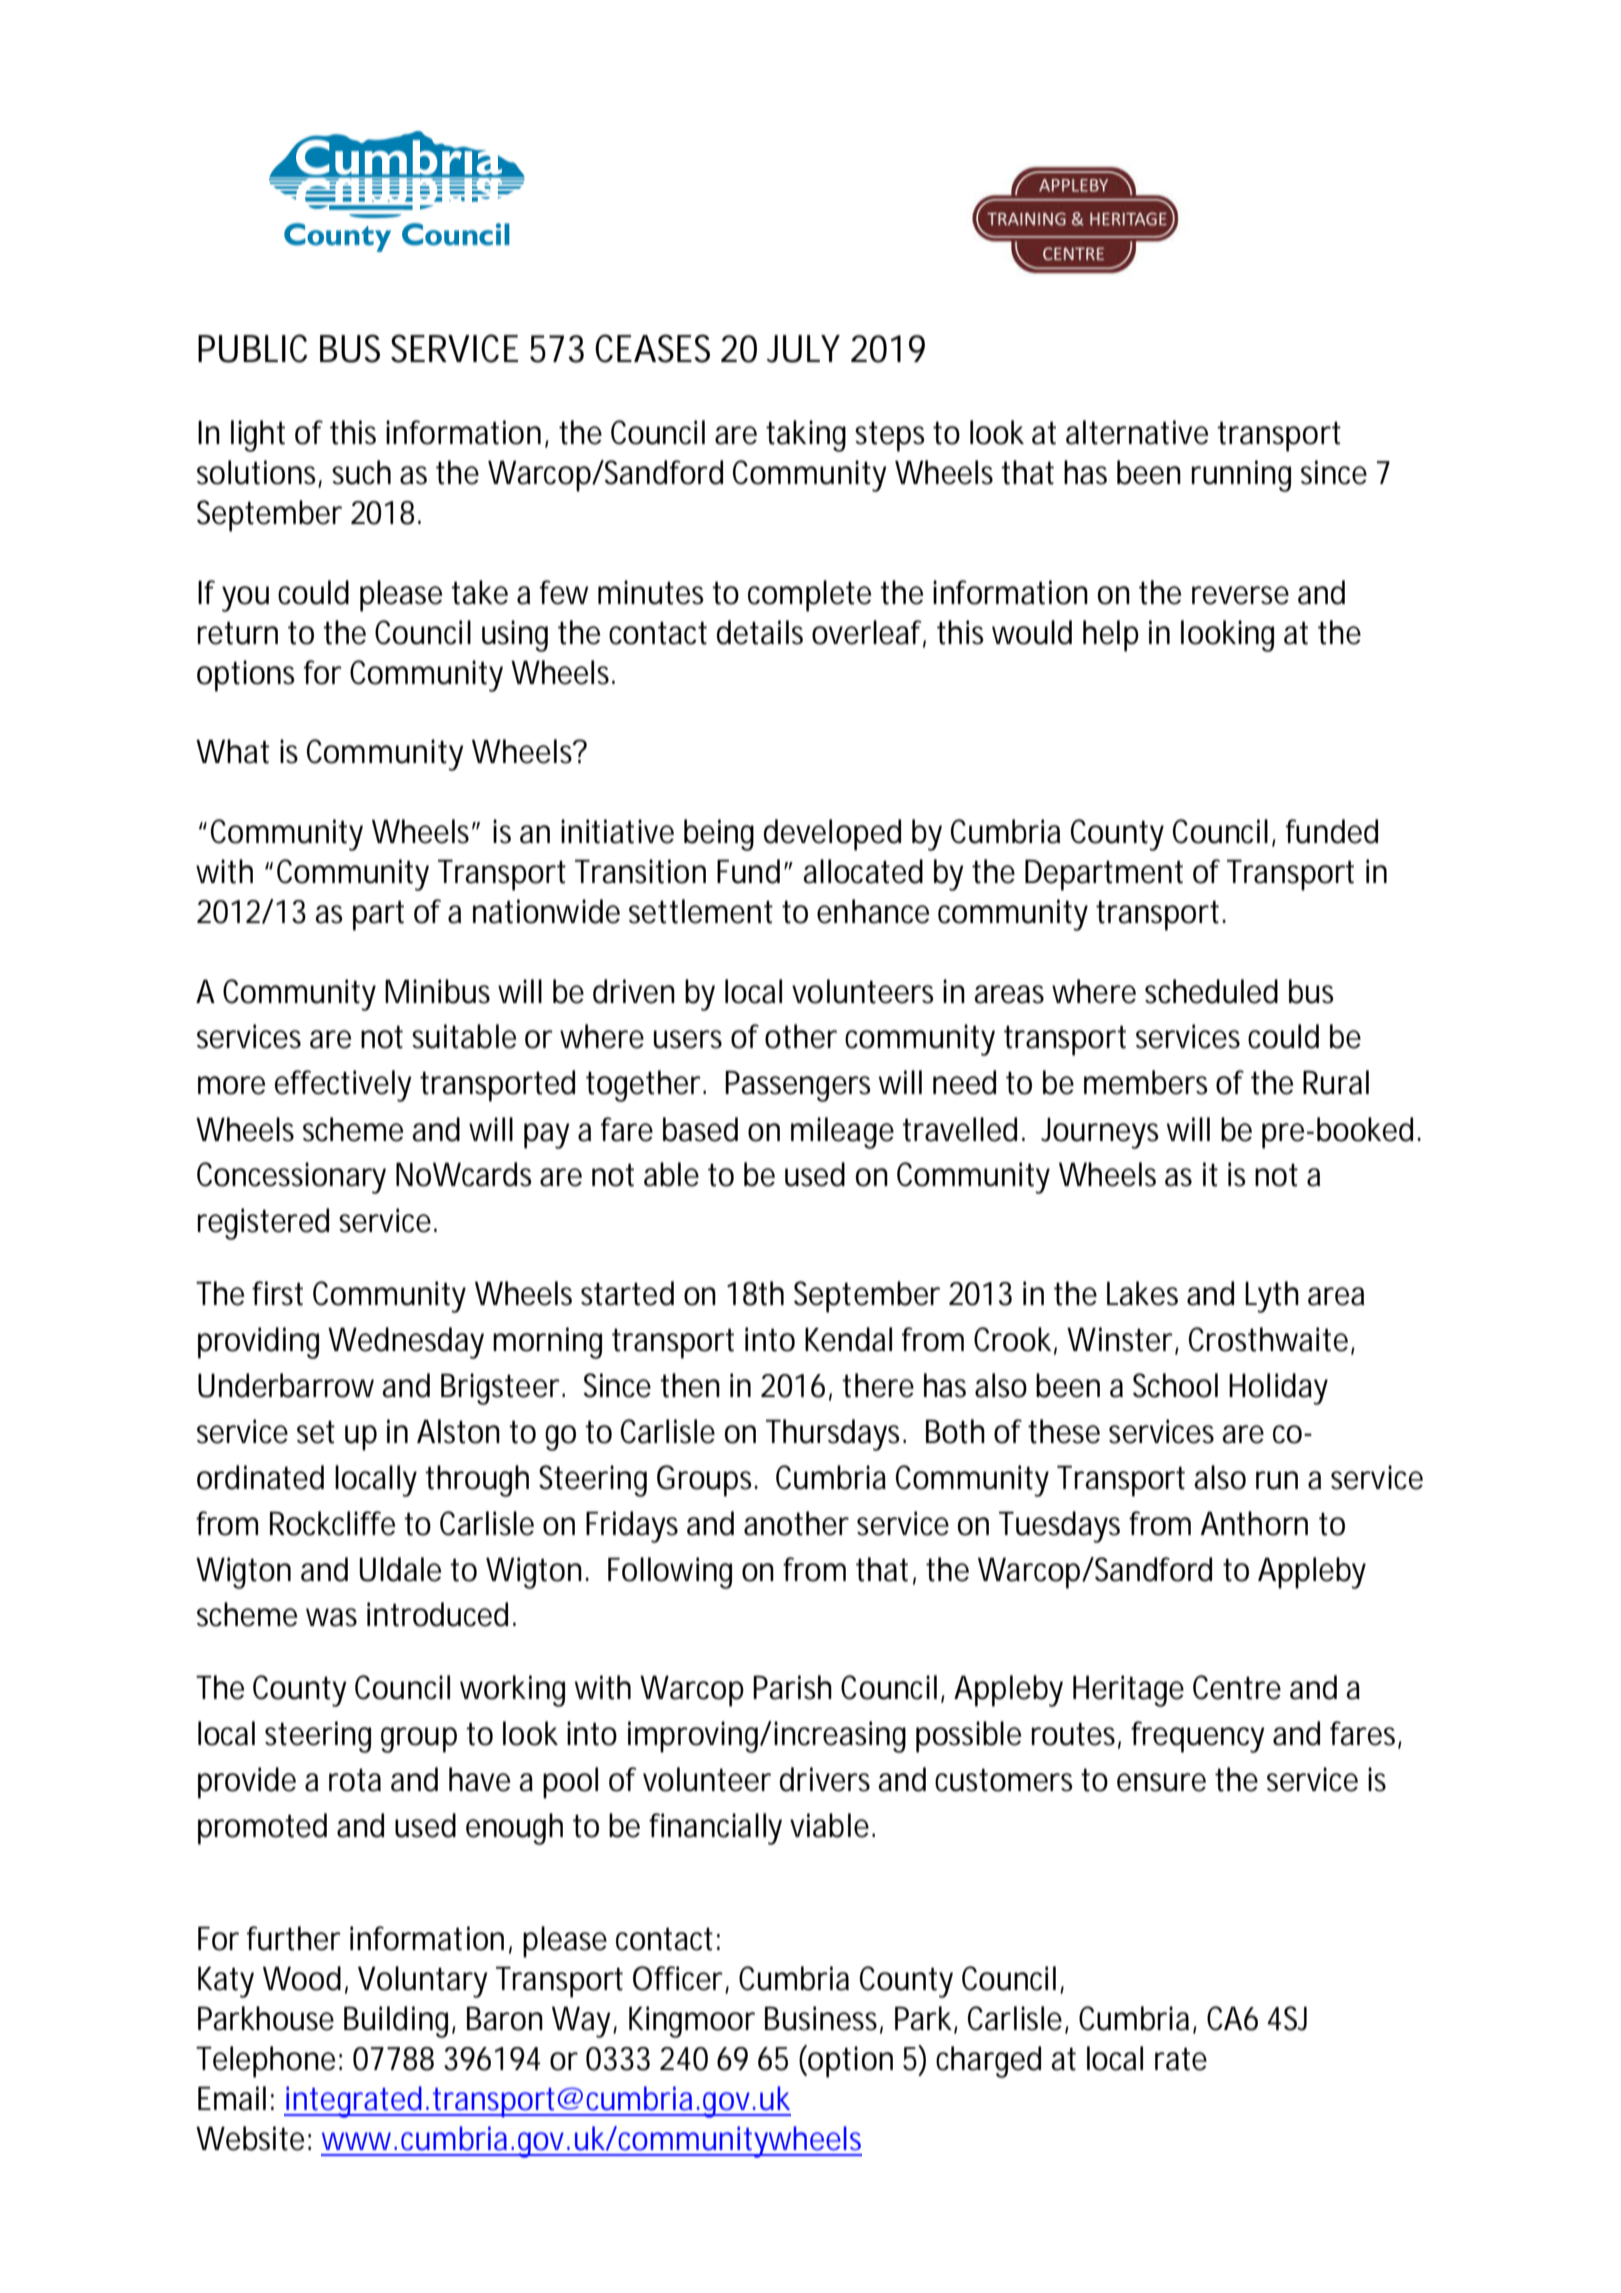 Image resolution: width=1621 pixels, height=2293 pixels. Describe the element at coordinates (361, 472) in the screenshot. I see `such` at that location.
